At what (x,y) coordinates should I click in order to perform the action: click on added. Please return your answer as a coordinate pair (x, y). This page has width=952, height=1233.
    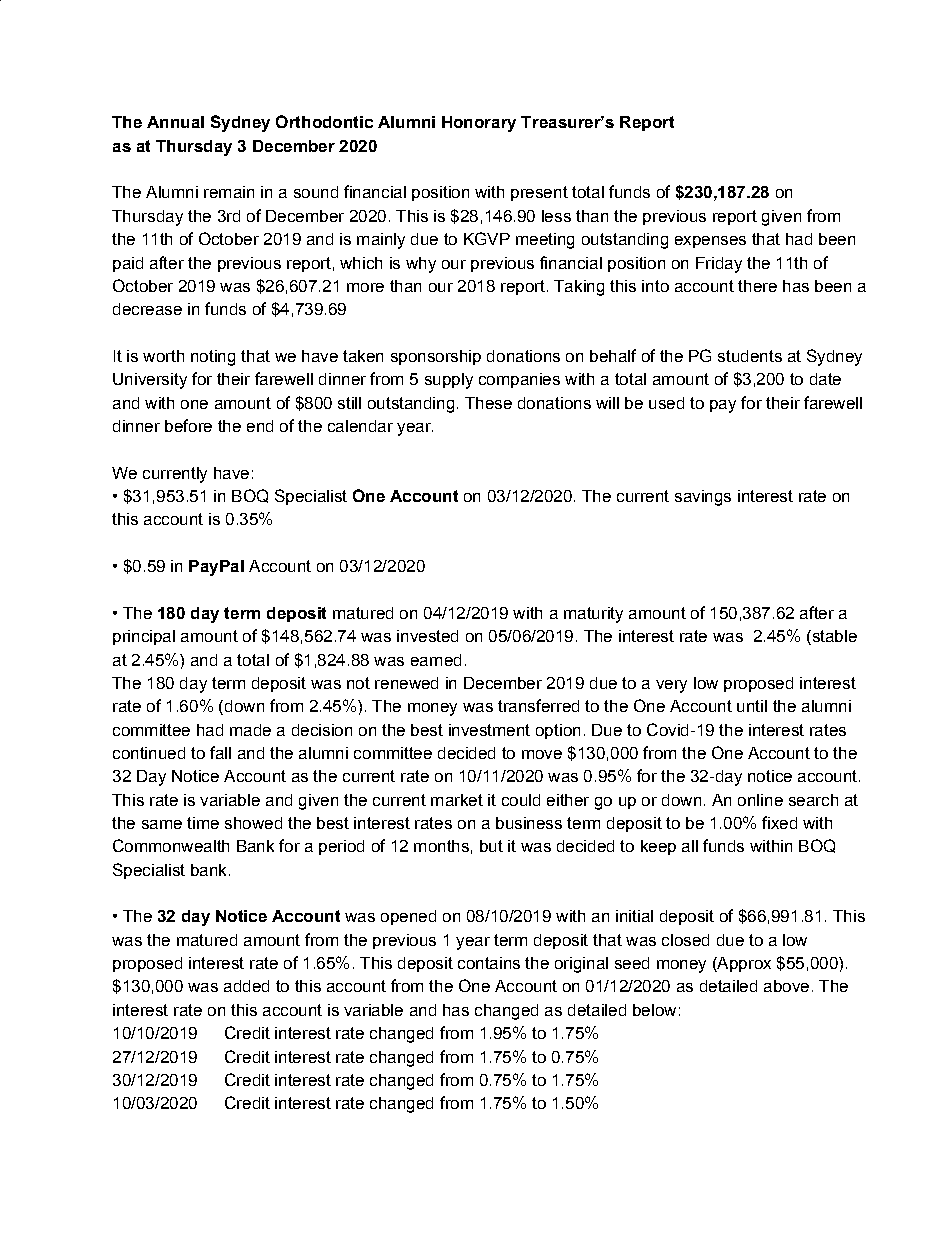
    Looking at the image, I should click on (246, 986).
